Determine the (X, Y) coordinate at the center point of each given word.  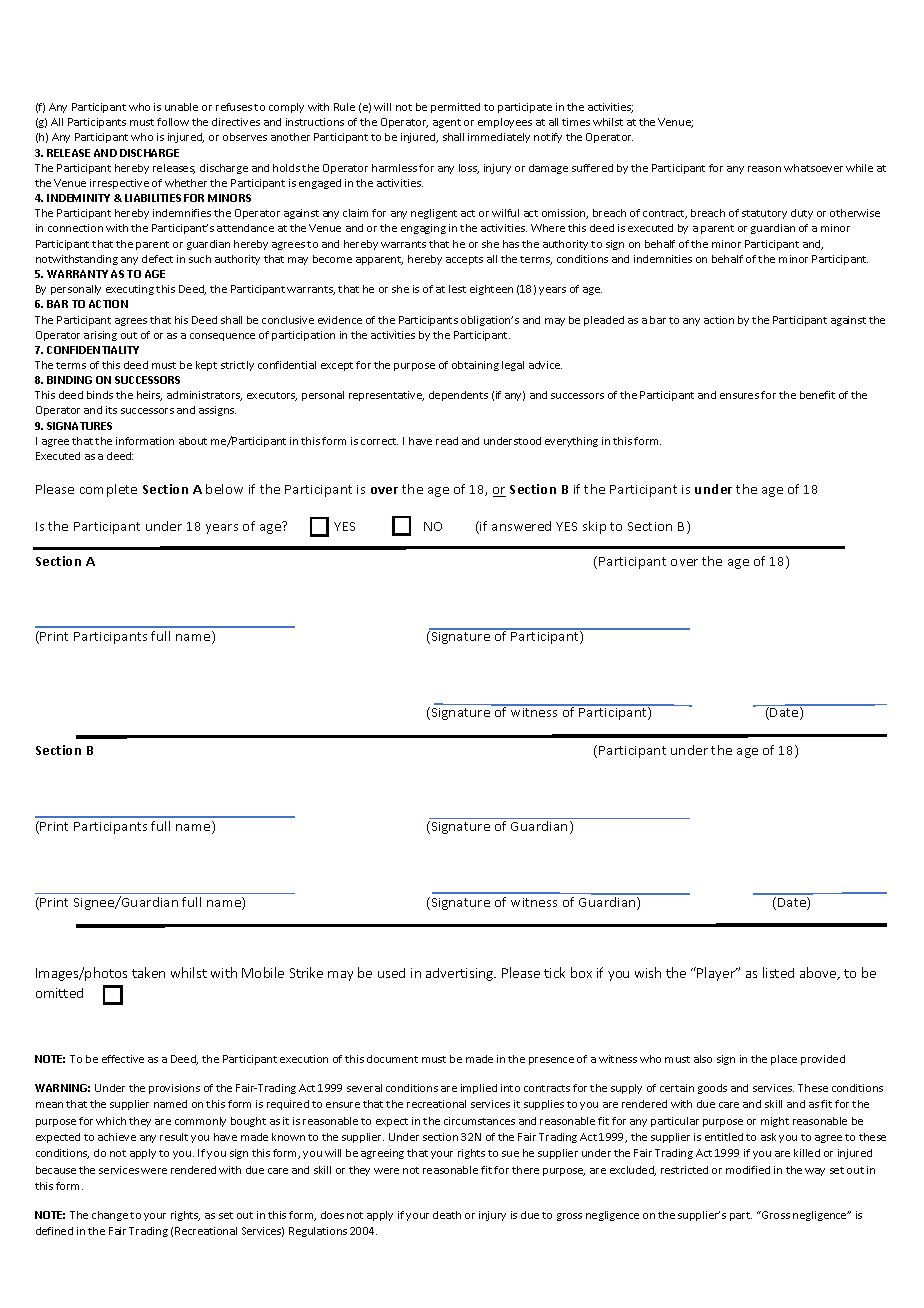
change (110, 1216)
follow (173, 122)
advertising (461, 974)
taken (148, 972)
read (447, 441)
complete (108, 490)
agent (447, 123)
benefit (817, 395)
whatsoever (813, 168)
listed (778, 972)
